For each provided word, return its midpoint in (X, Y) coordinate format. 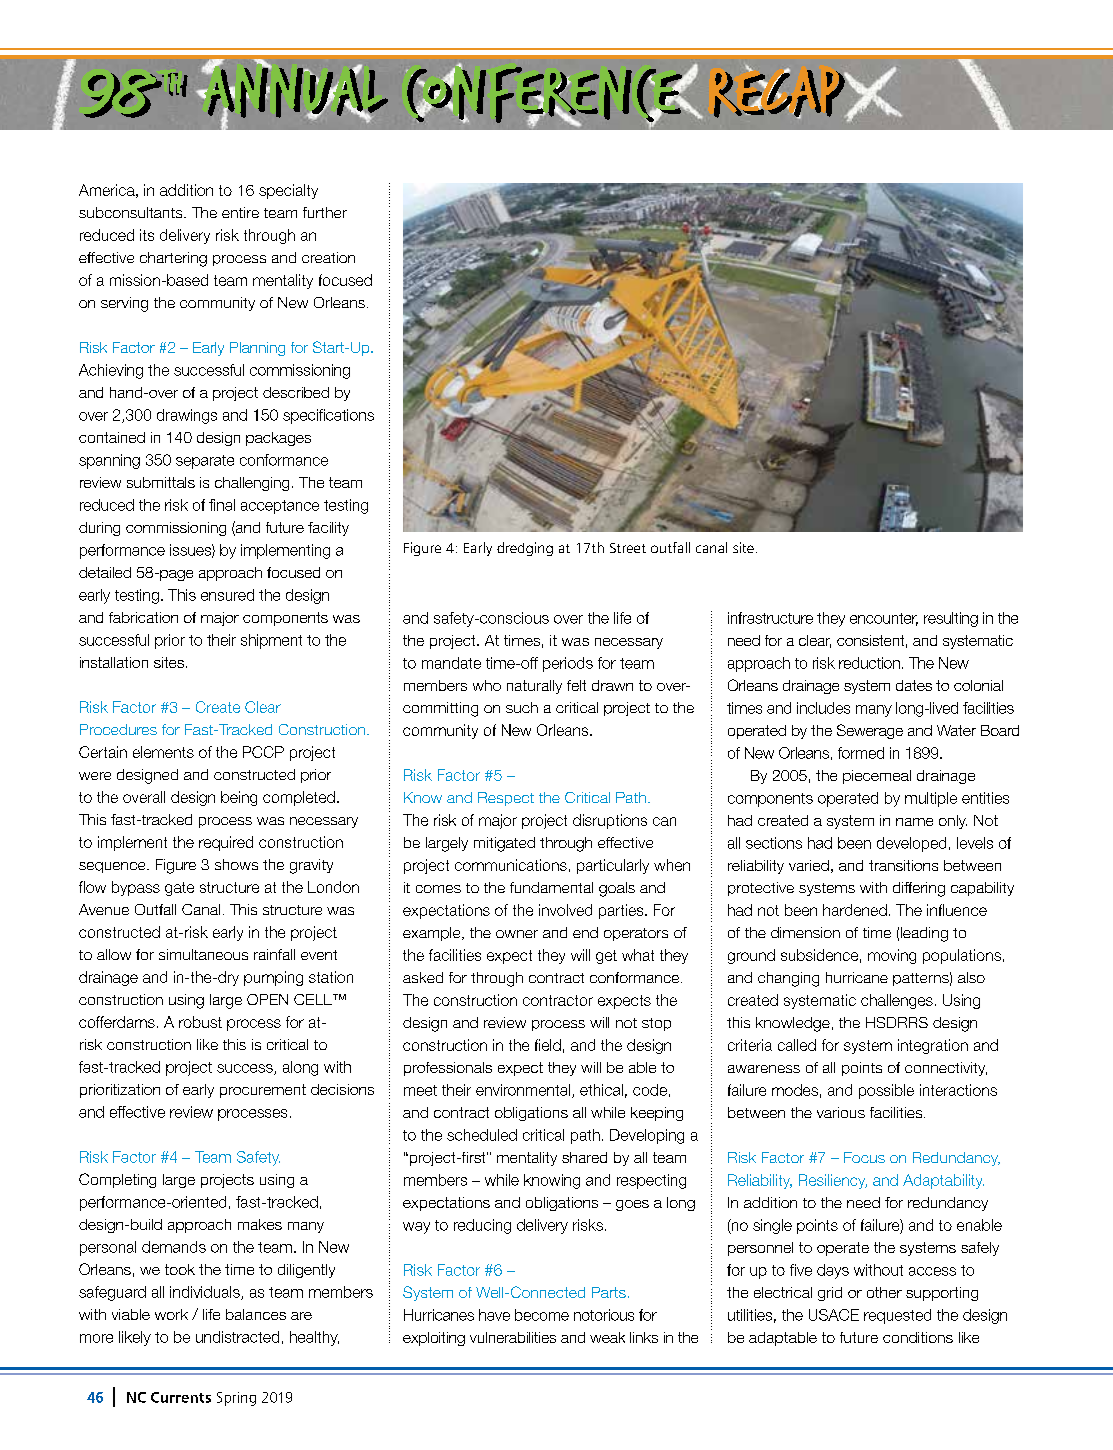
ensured (227, 595)
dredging (525, 549)
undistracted (237, 1337)
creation (328, 257)
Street (628, 548)
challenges (897, 1001)
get (606, 957)
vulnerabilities (513, 1337)
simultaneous (203, 954)
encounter (884, 619)
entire (240, 212)
